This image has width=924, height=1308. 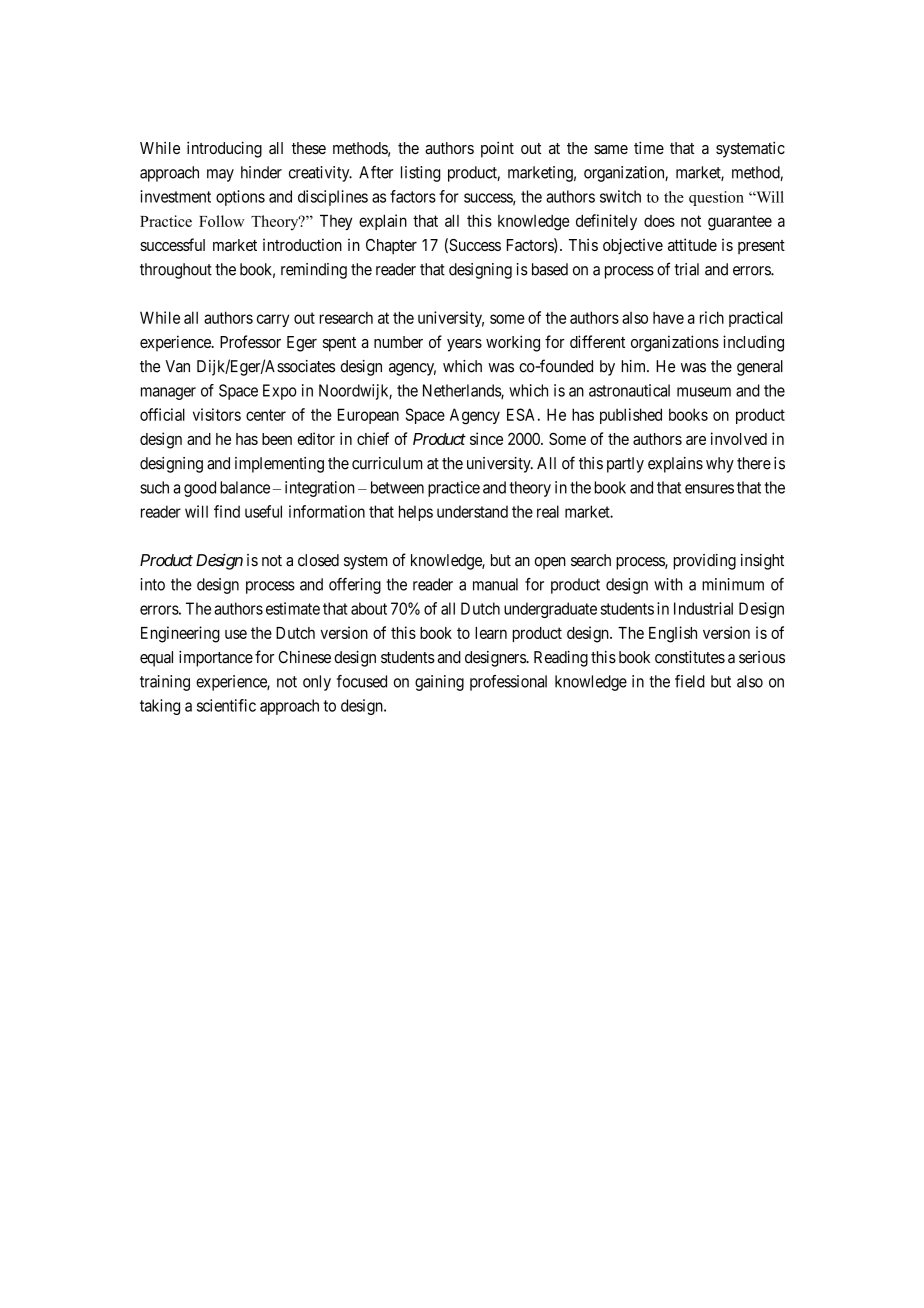 What do you see at coordinates (420, 174) in the image?
I see `listing` at bounding box center [420, 174].
